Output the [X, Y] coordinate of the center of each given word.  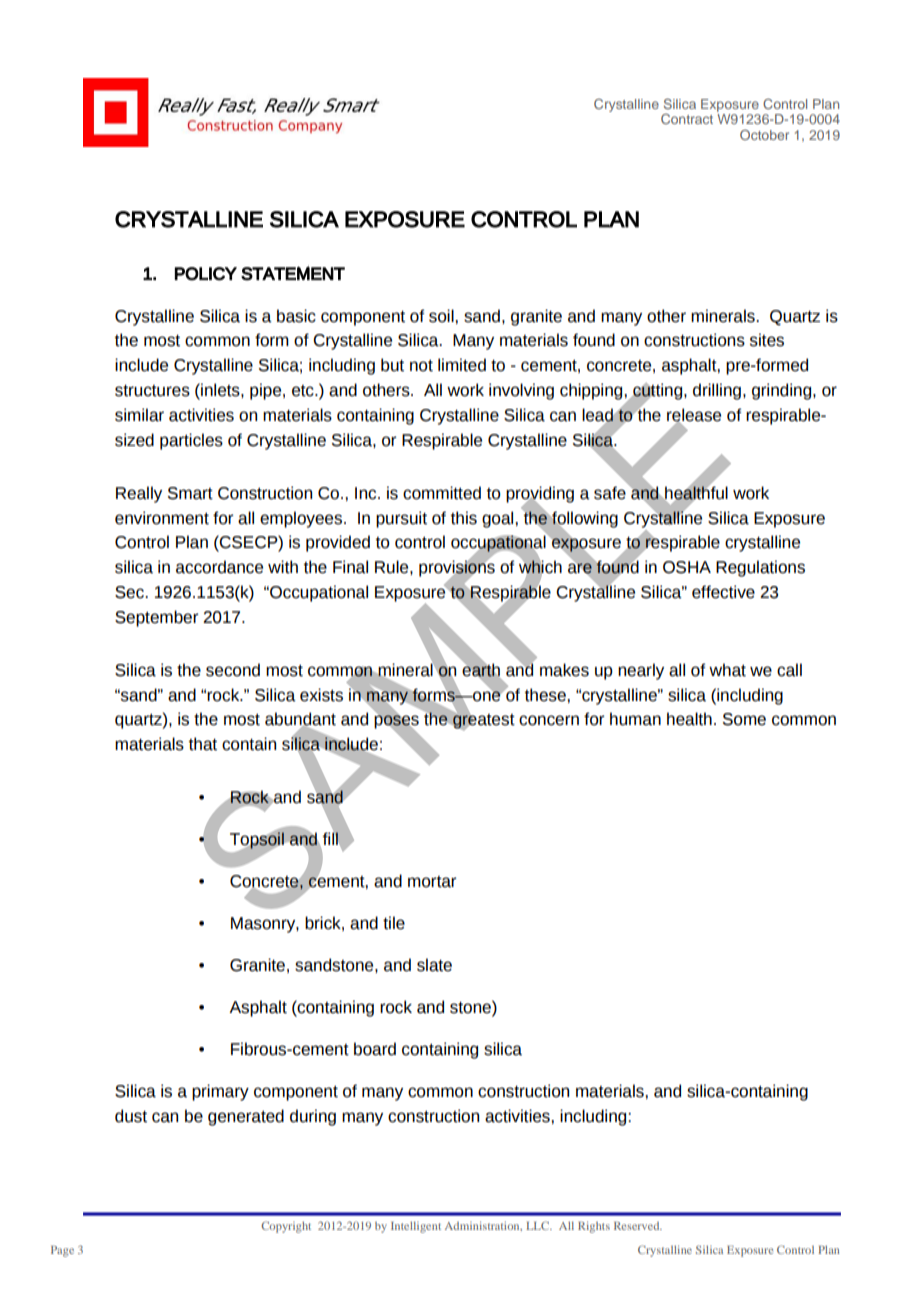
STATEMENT [293, 273]
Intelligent [416, 1227]
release [694, 416]
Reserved [638, 1226]
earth [481, 670]
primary [220, 1092]
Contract [687, 119]
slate [434, 965]
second [233, 670]
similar [139, 415]
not [421, 366]
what [727, 670]
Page [62, 1251]
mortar [432, 882]
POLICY [206, 274]
